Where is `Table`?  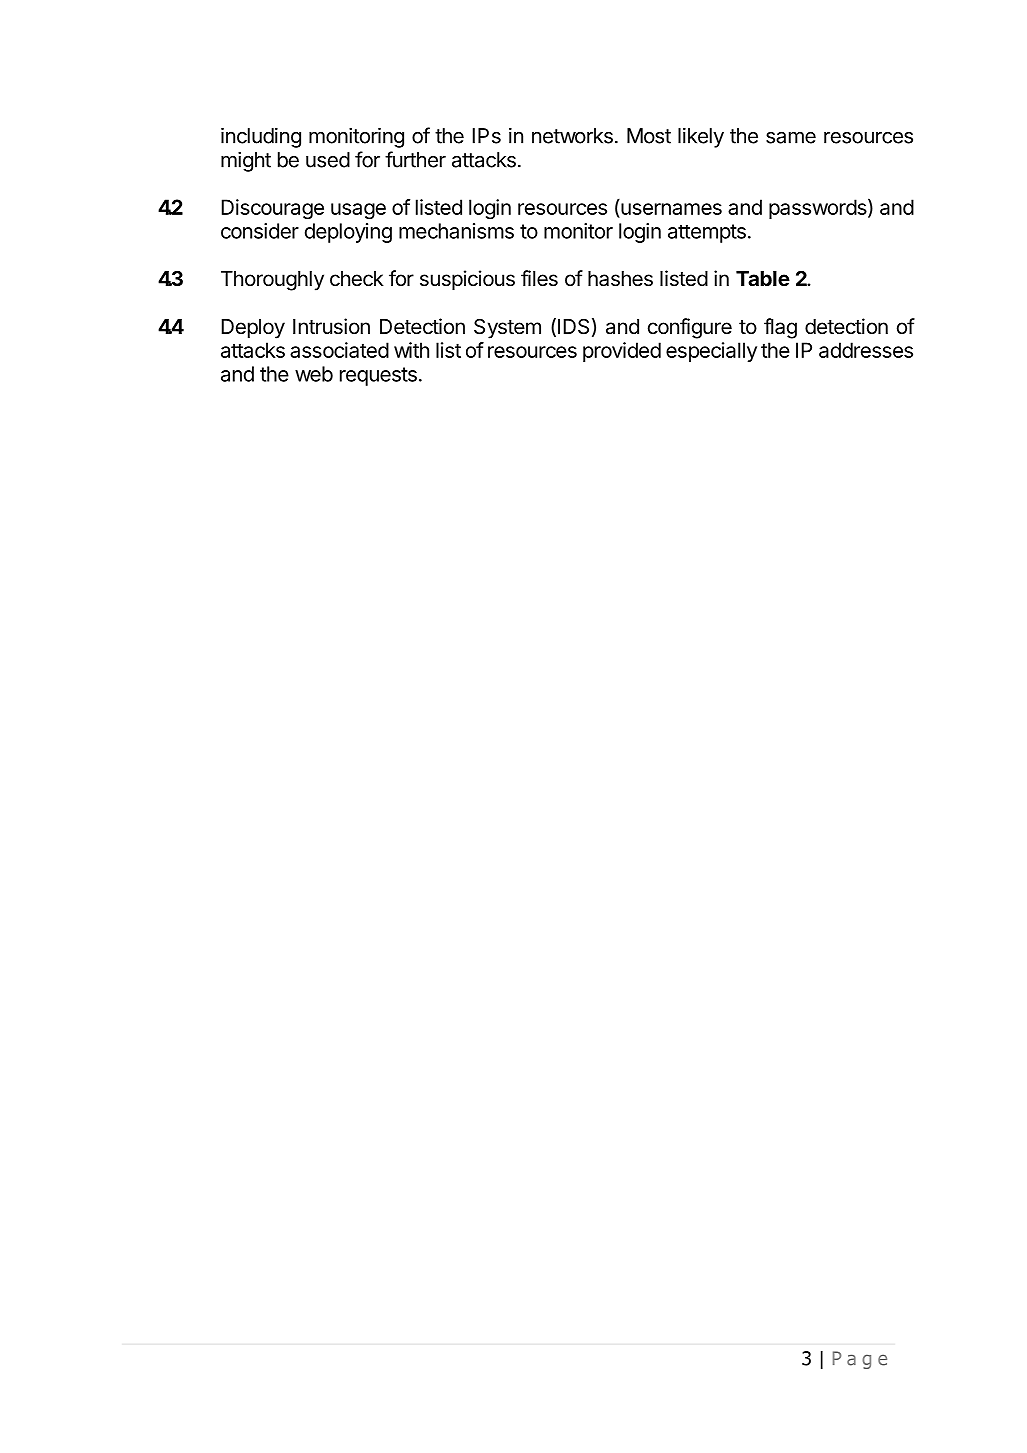
Table is located at coordinates (763, 278).
